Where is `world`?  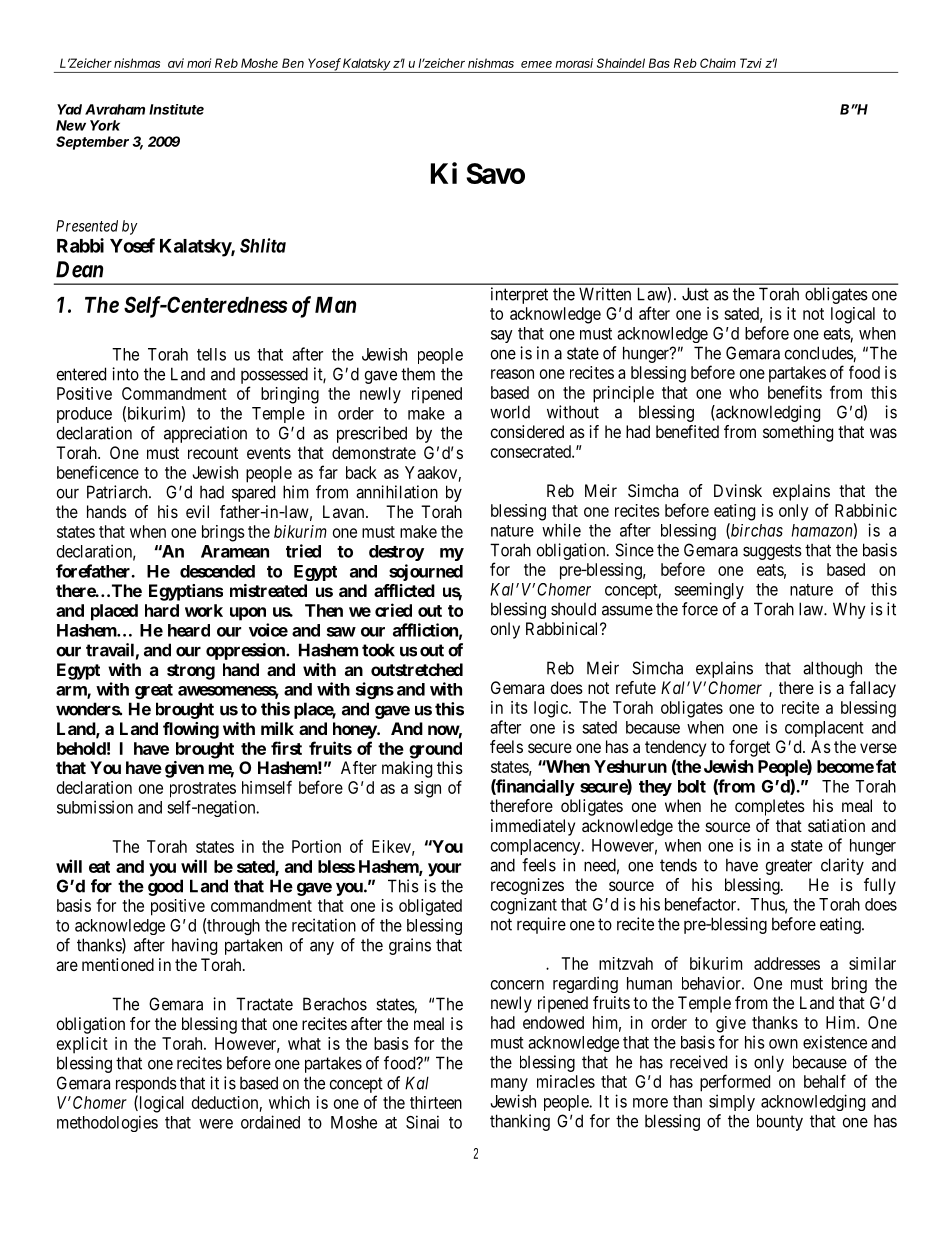 world is located at coordinates (510, 412).
